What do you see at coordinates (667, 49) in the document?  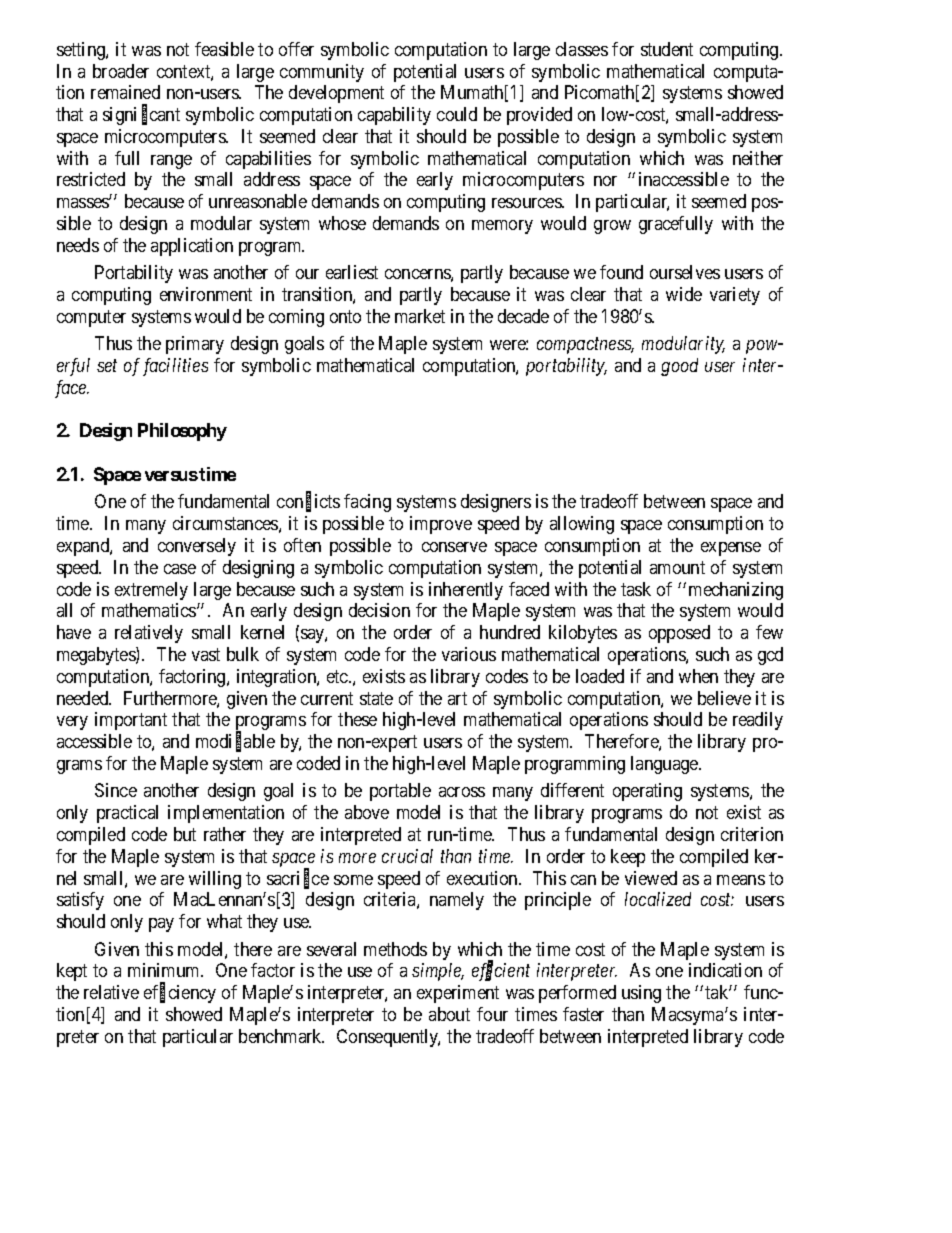 I see `student` at bounding box center [667, 49].
